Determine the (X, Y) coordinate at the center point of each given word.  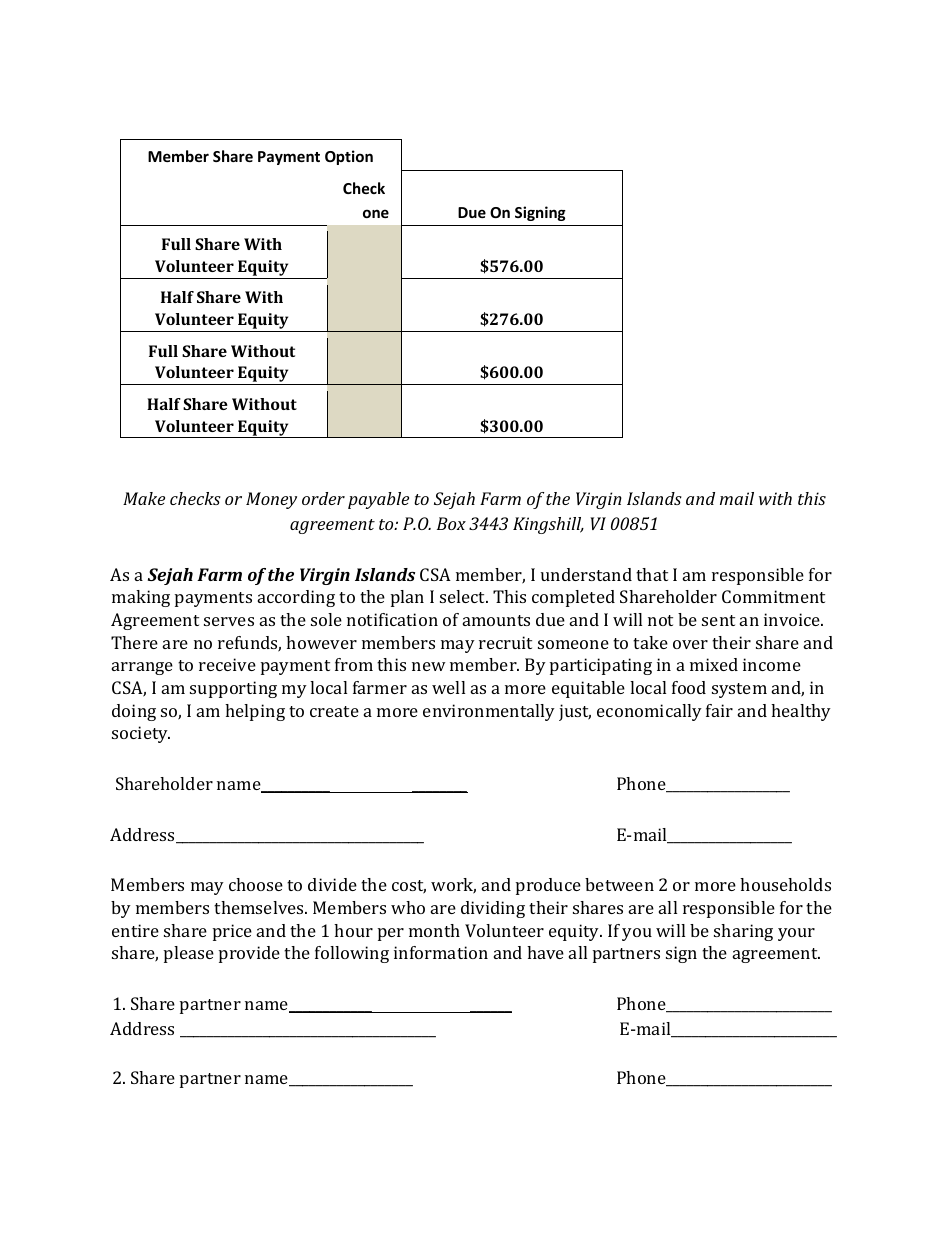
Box (451, 523)
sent (718, 620)
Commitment (773, 596)
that (652, 574)
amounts (496, 620)
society (141, 734)
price (232, 932)
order (323, 498)
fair (719, 710)
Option (349, 157)
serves (229, 621)
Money (271, 500)
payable (378, 500)
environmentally (489, 712)
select (464, 596)
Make (144, 498)
